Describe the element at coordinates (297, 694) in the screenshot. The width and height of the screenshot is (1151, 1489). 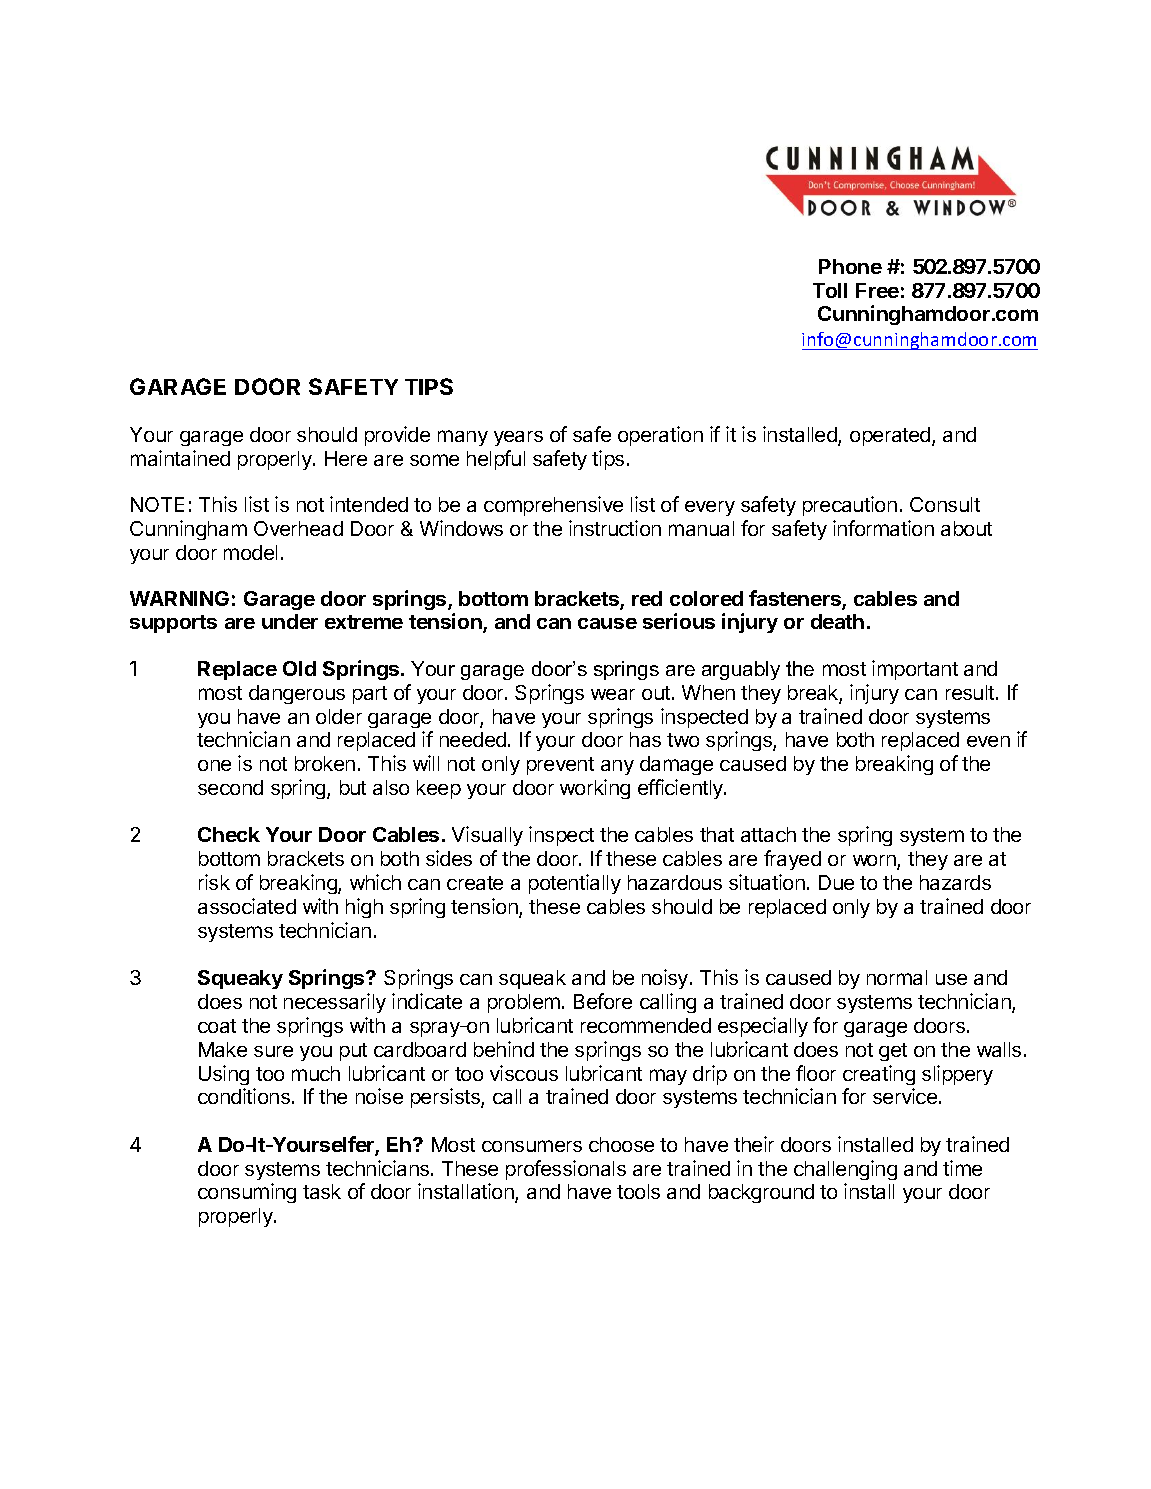
I see `dangerous` at that location.
